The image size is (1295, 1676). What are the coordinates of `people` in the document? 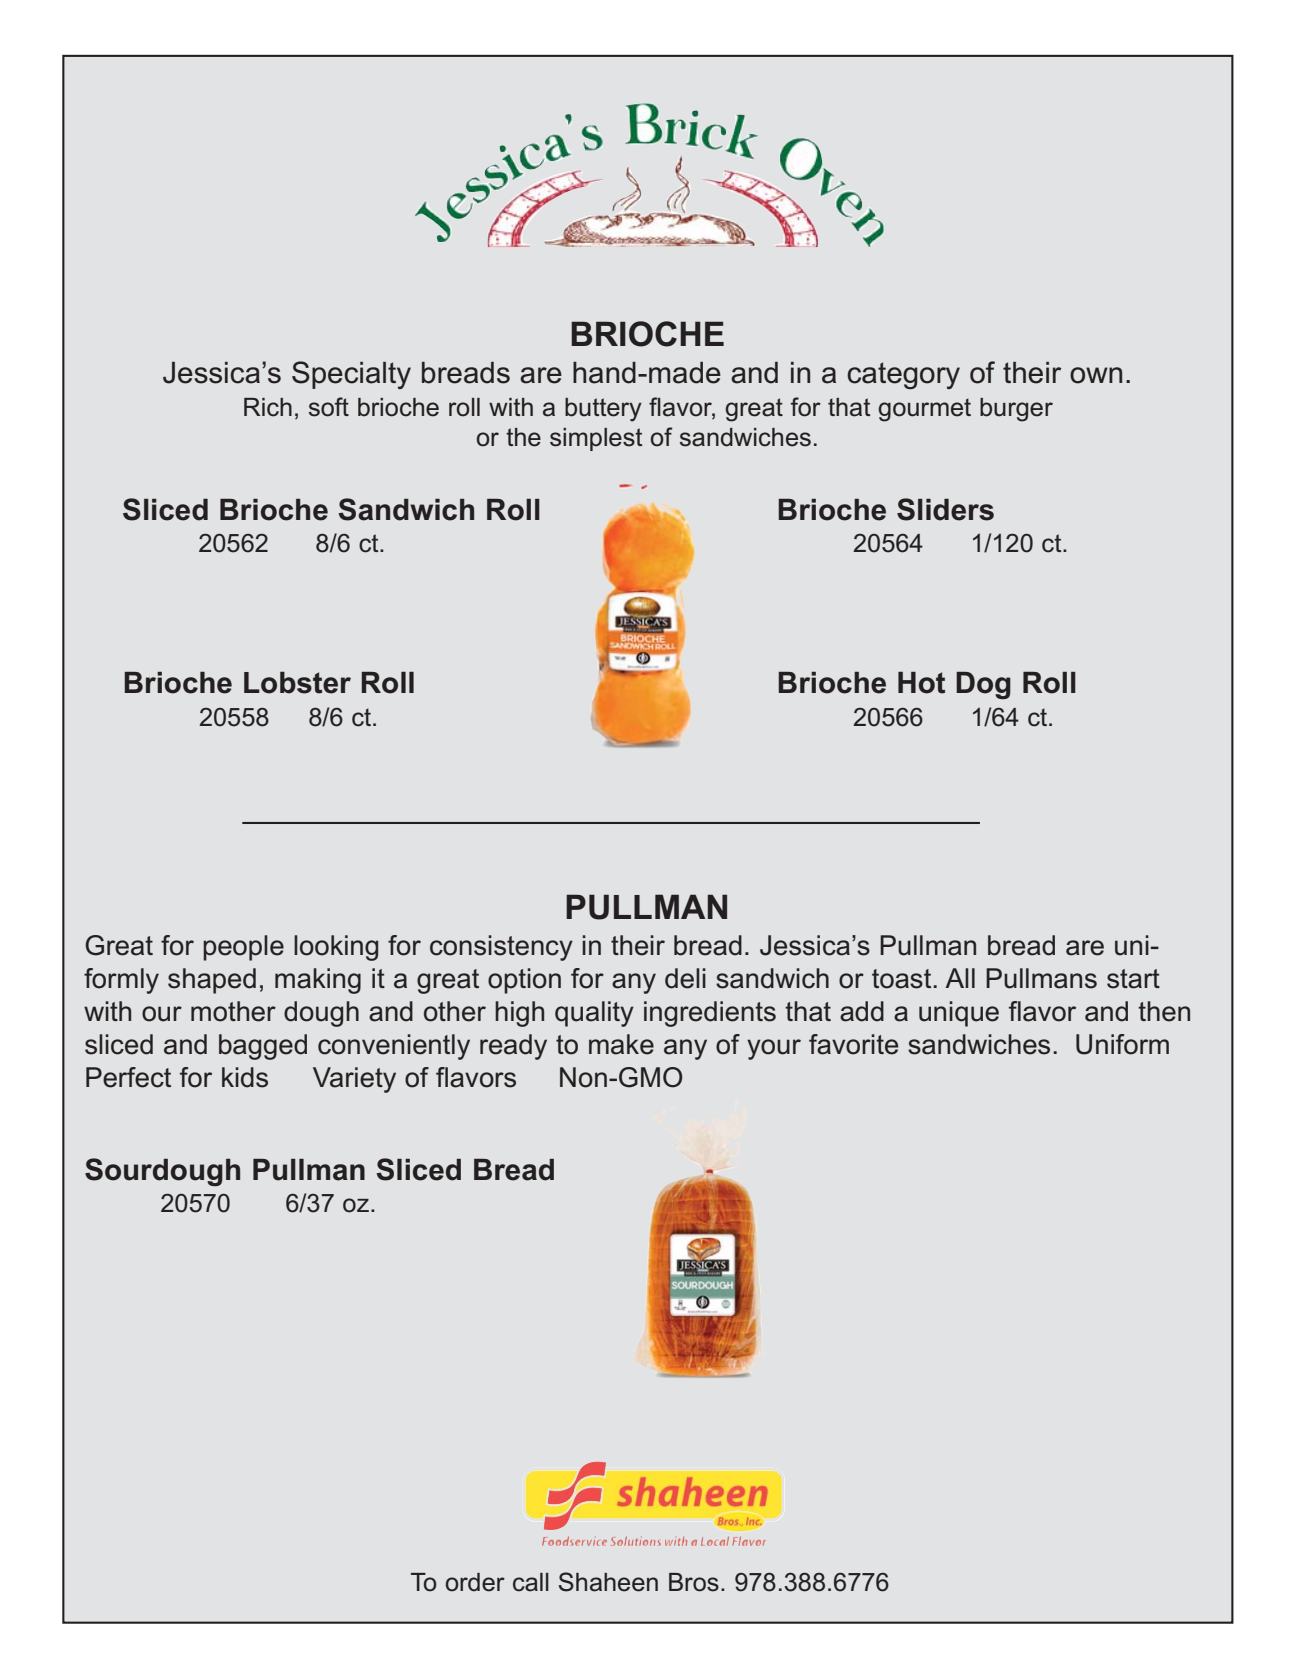 It's located at (243, 948).
